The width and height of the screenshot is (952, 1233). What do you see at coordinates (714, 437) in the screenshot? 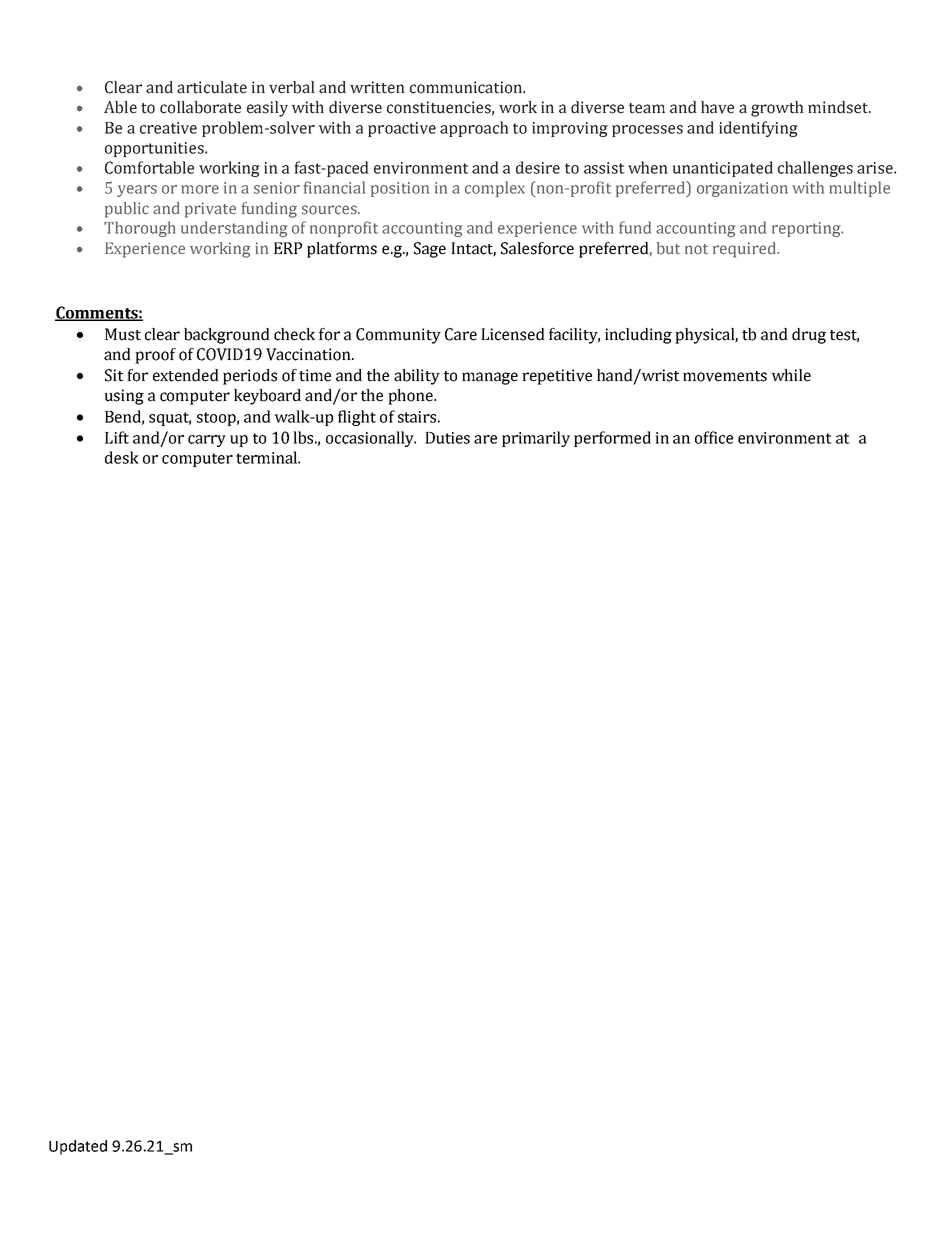
I see `office` at bounding box center [714, 437].
